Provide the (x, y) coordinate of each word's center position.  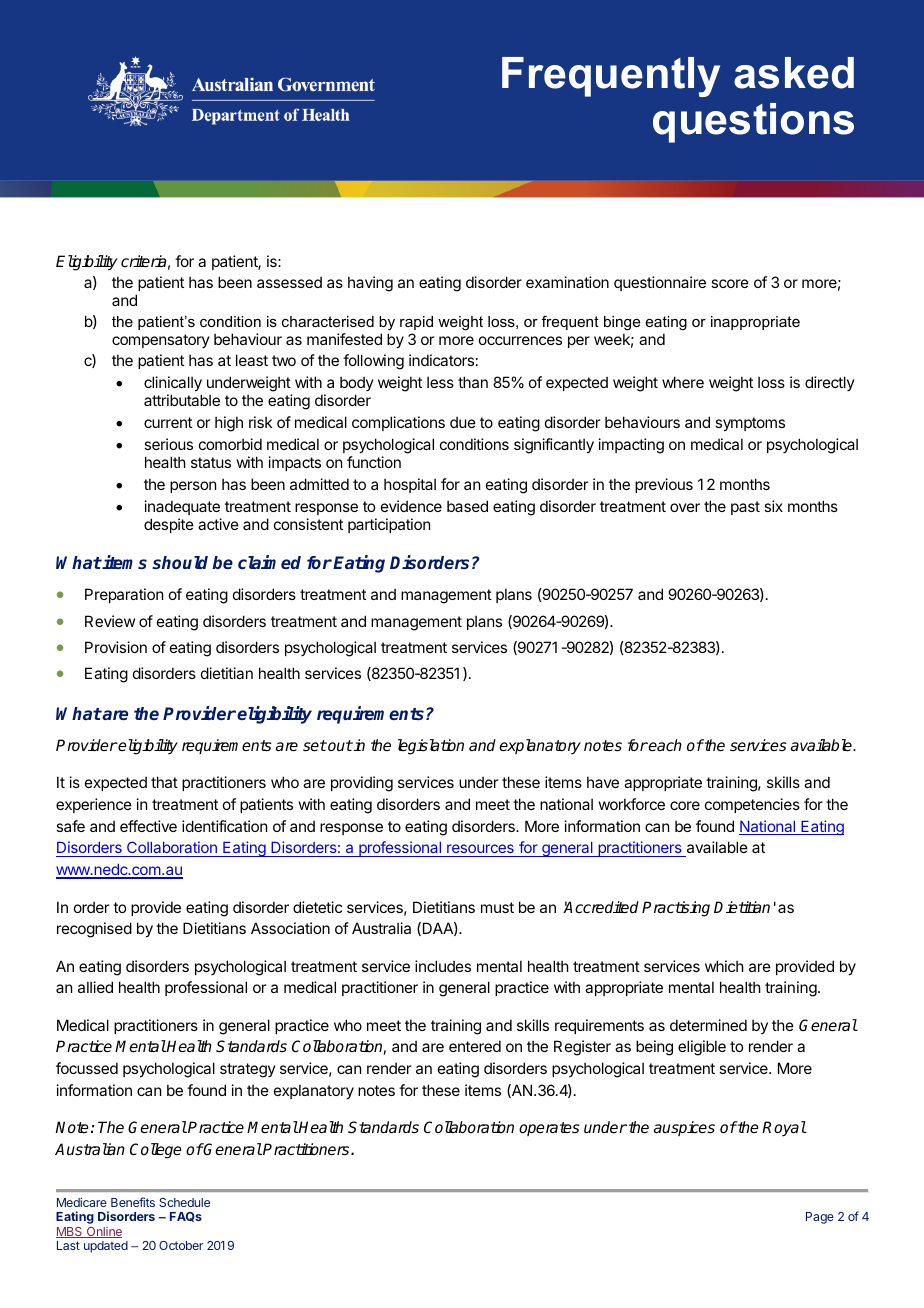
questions (753, 123)
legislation (431, 747)
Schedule (184, 1202)
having (370, 284)
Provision (116, 647)
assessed (289, 282)
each (664, 745)
